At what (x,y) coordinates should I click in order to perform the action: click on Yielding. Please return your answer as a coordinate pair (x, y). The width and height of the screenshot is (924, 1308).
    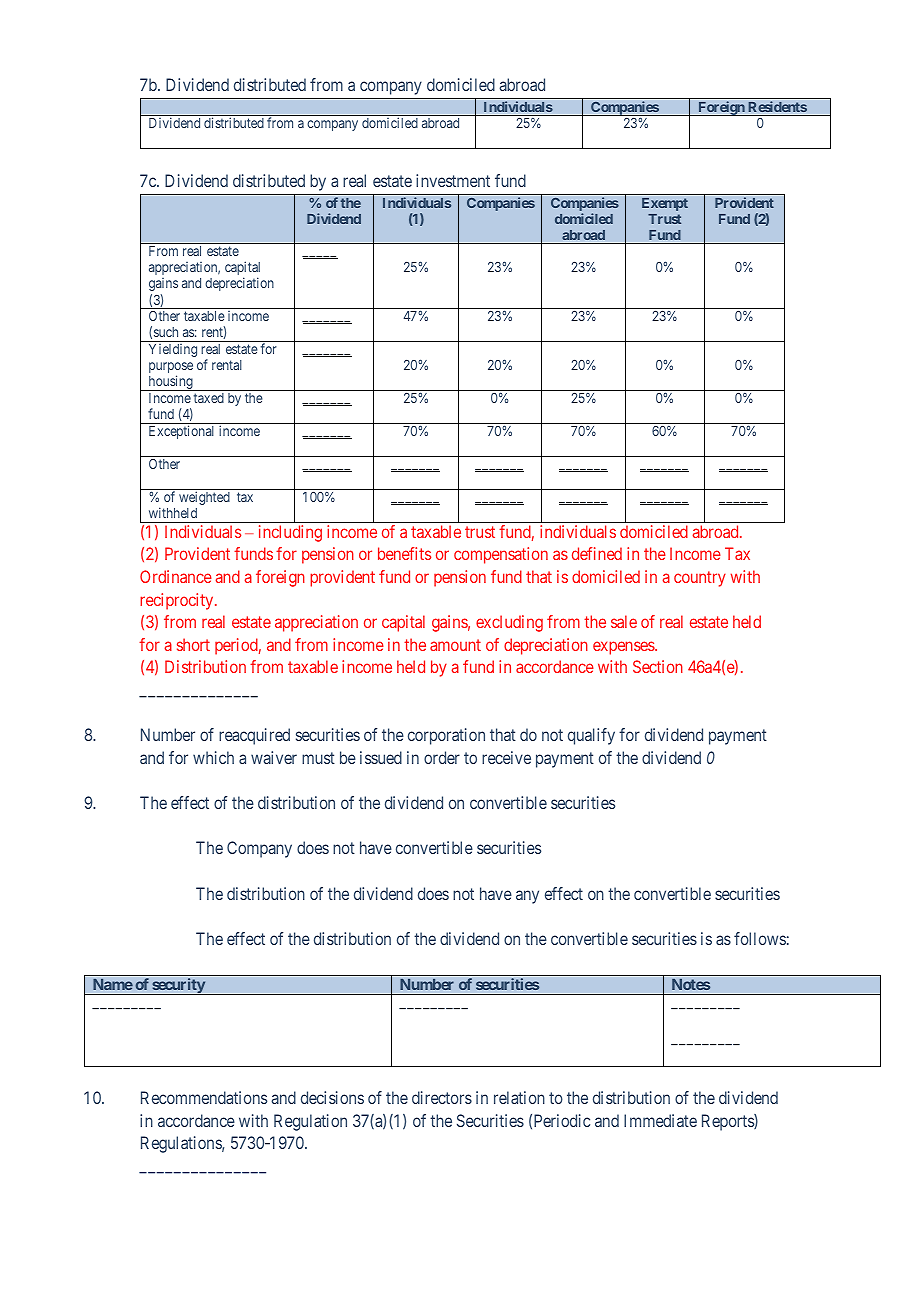
    Looking at the image, I should click on (173, 350).
